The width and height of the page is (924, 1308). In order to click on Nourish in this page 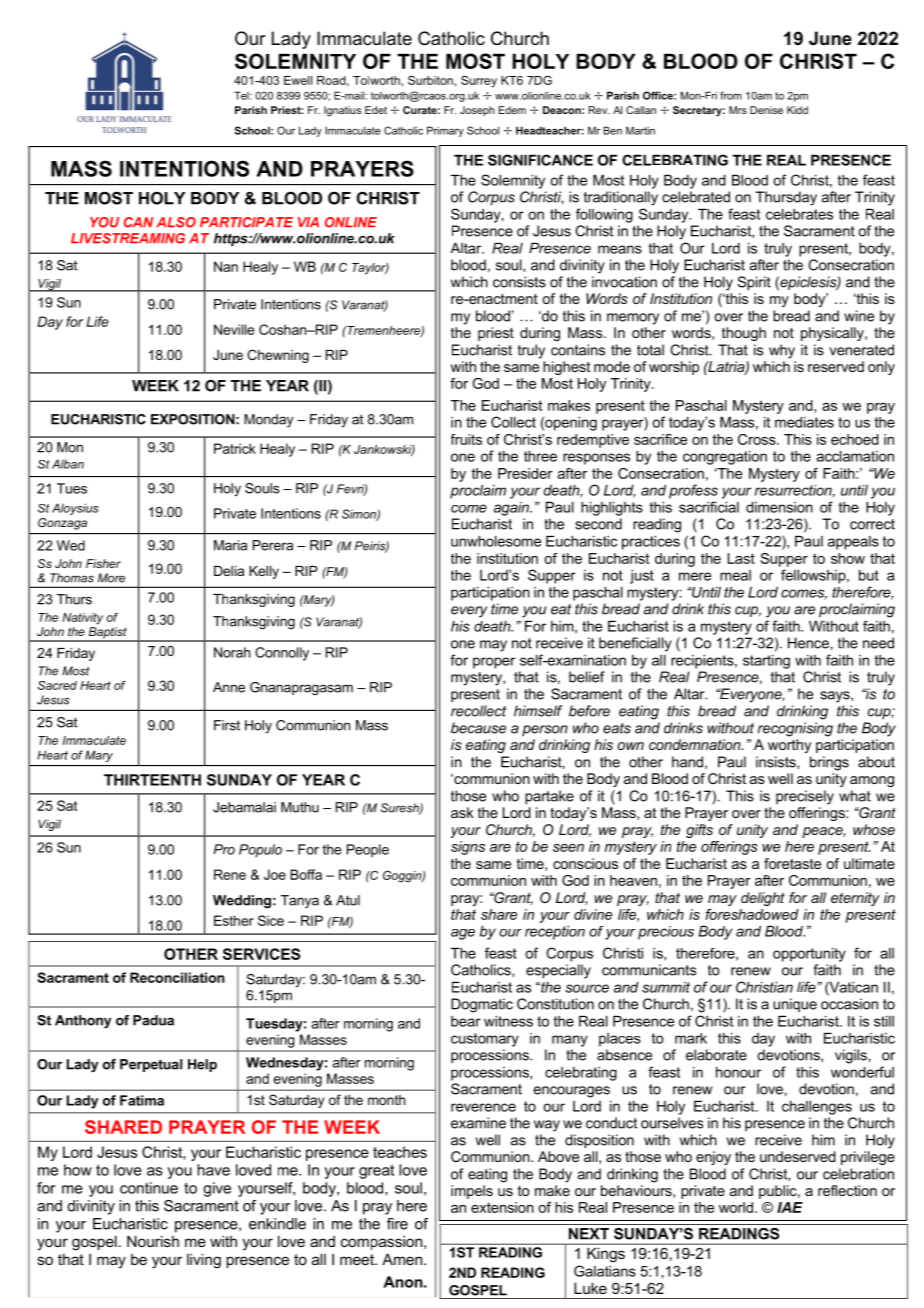, I will do `click(153, 1241)`.
